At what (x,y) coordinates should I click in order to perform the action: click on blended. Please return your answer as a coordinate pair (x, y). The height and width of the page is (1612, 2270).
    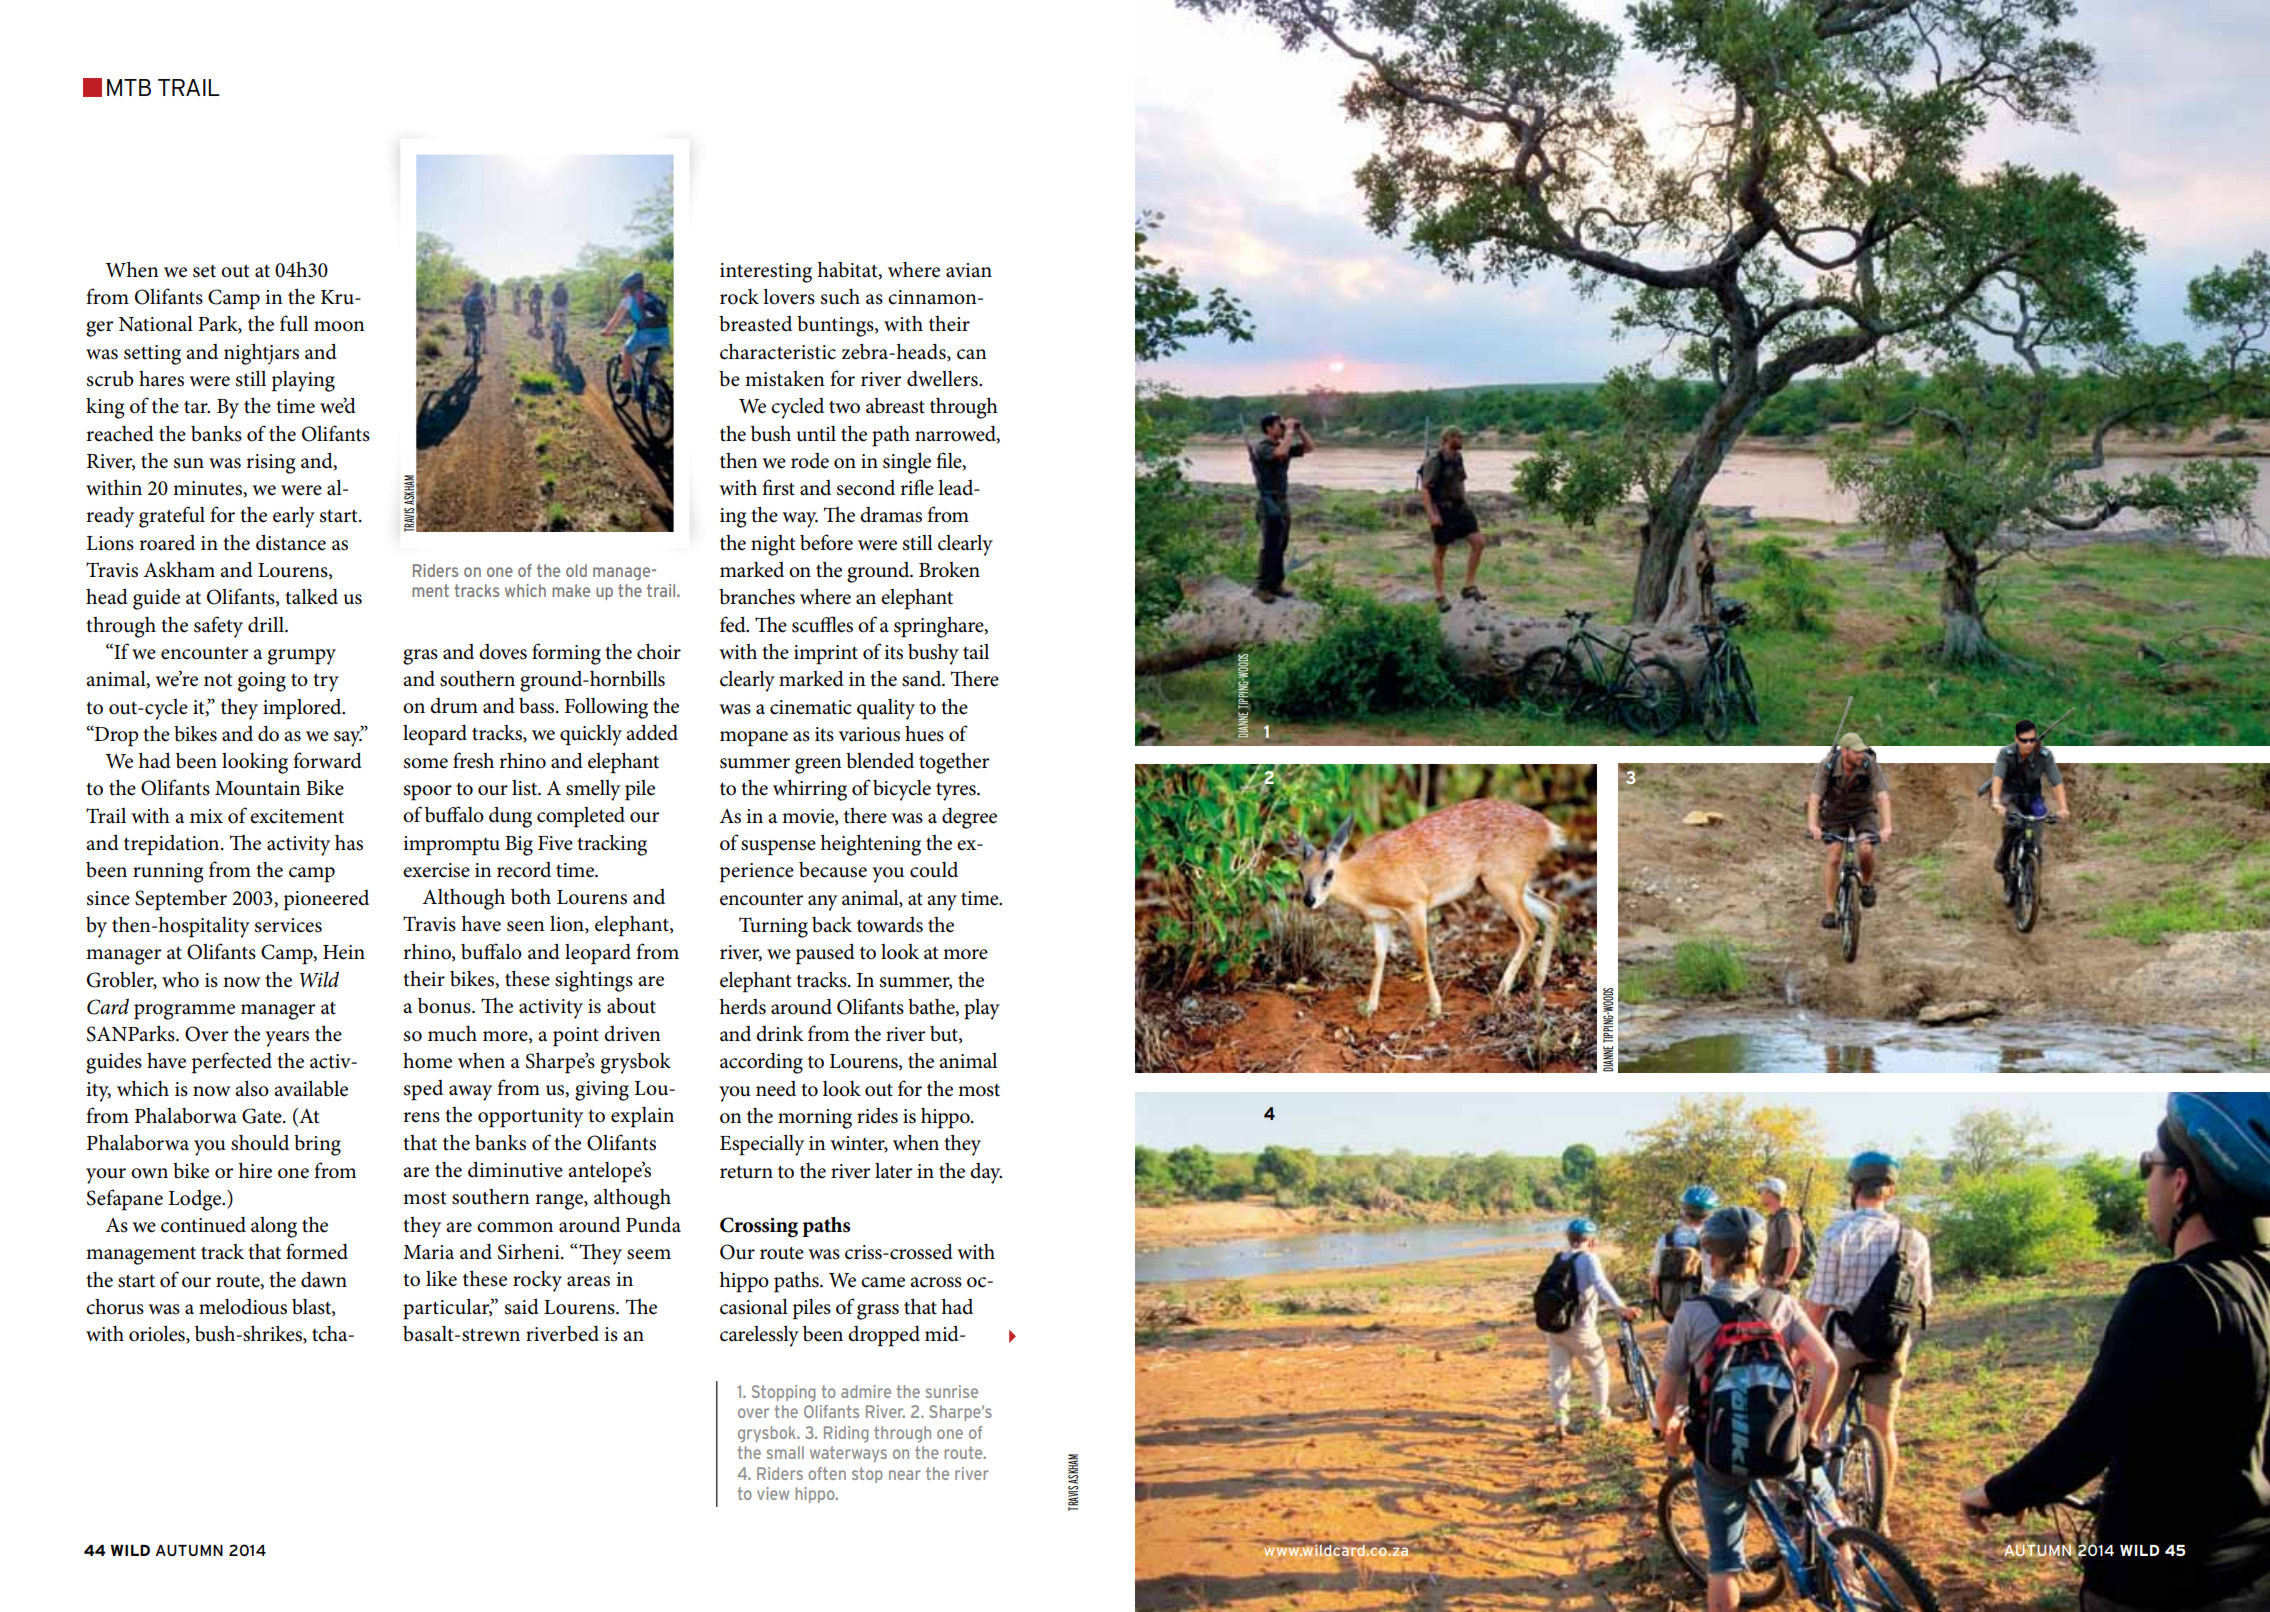
    Looking at the image, I should click on (880, 760).
